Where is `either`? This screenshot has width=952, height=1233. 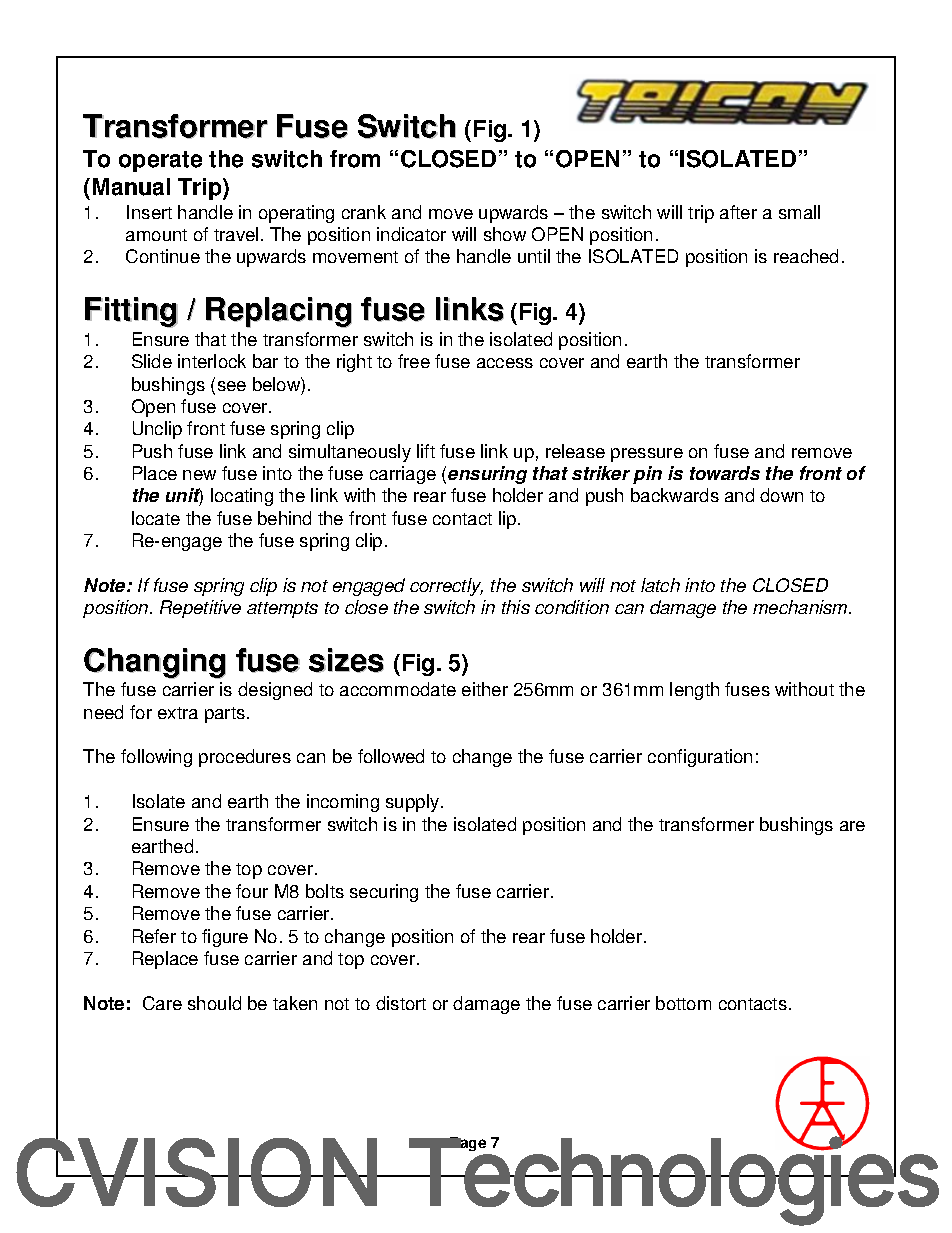
either is located at coordinates (485, 689).
